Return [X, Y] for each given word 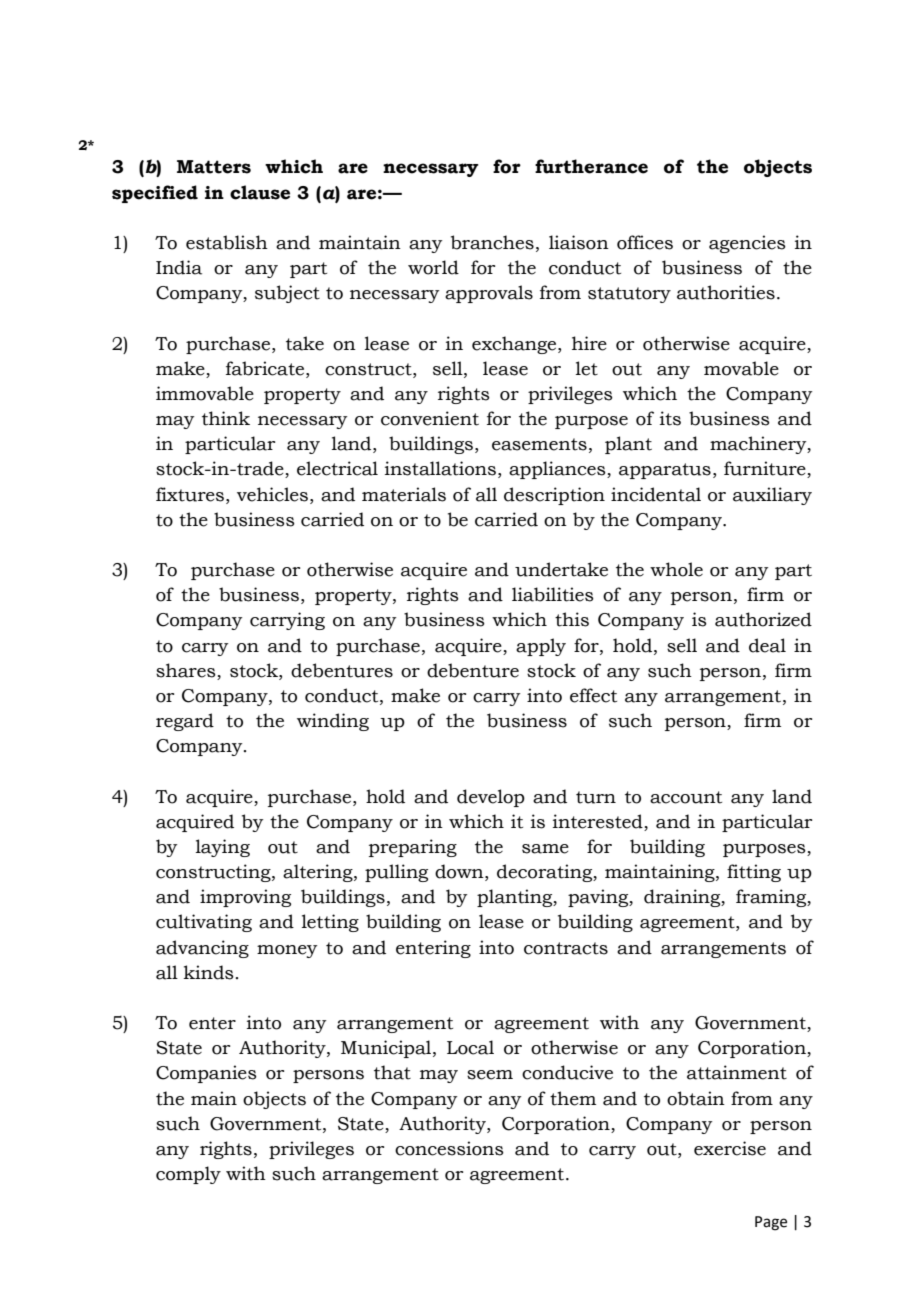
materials [404, 494]
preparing [413, 848]
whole [676, 569]
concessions [449, 1148]
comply [188, 1175]
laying [223, 848]
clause [260, 192]
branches [492, 242]
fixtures [191, 494]
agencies [747, 244]
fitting [754, 873]
